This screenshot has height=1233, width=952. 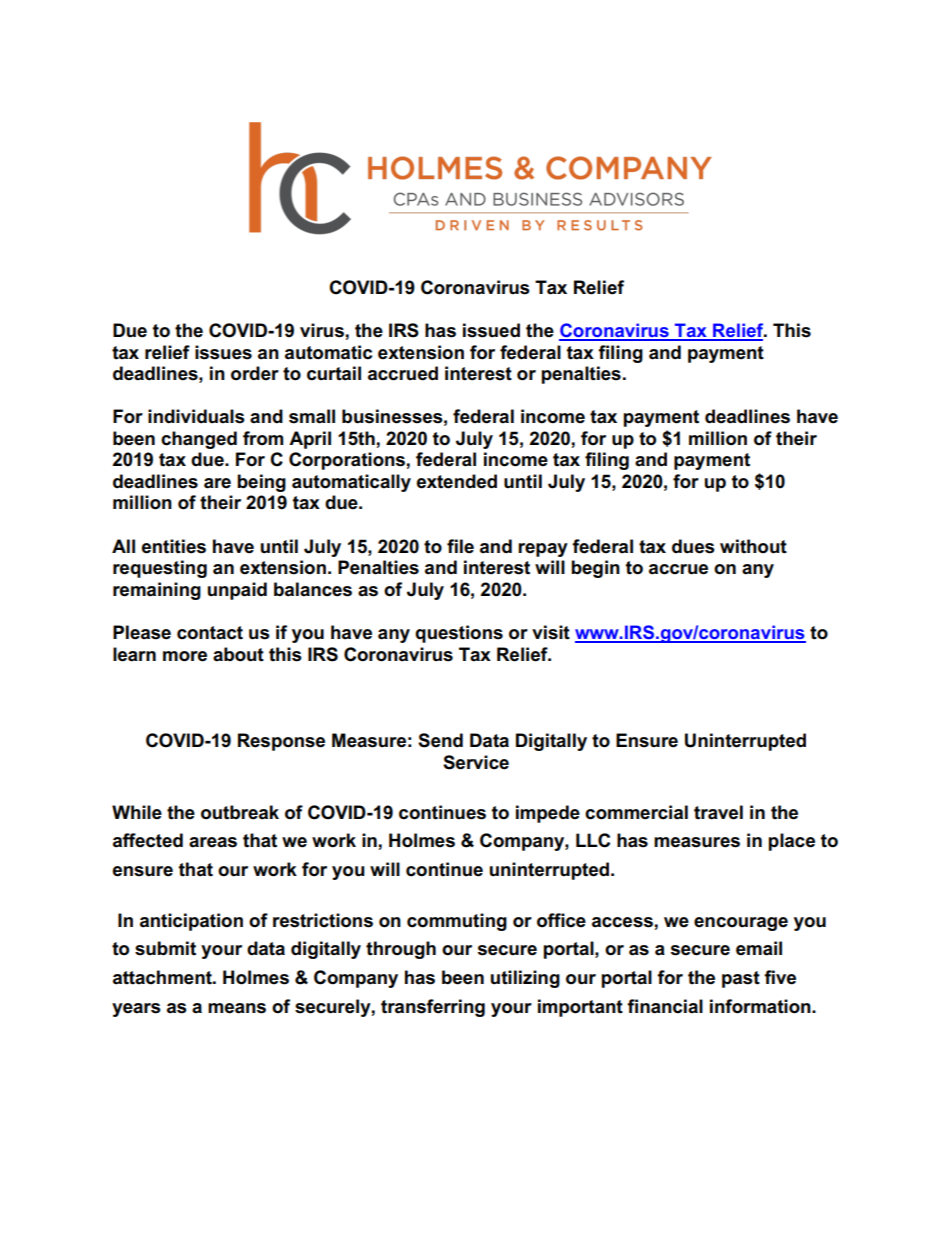 I want to click on transferring, so click(x=433, y=1008).
